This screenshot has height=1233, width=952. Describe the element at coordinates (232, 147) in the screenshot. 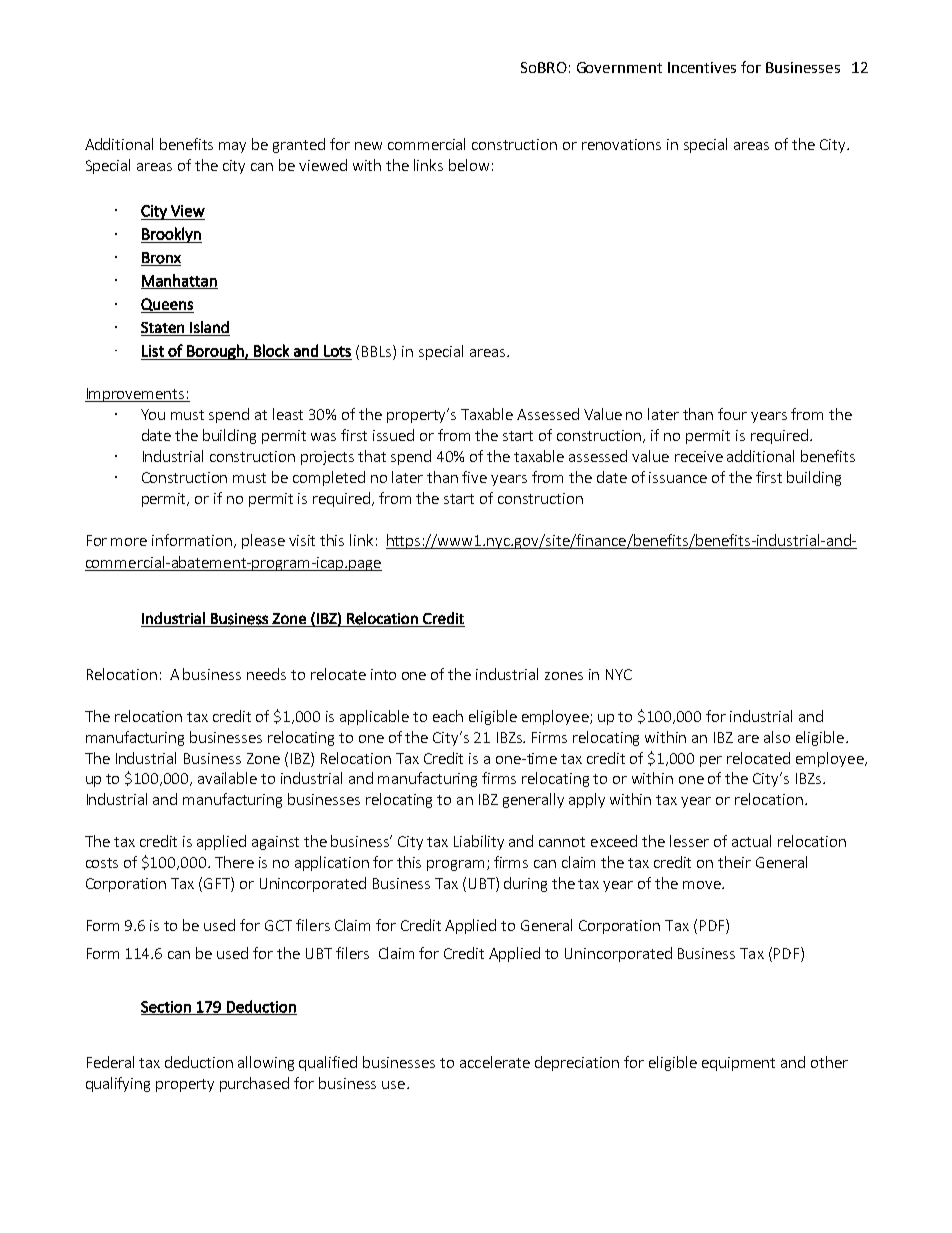

I see `may` at that location.
